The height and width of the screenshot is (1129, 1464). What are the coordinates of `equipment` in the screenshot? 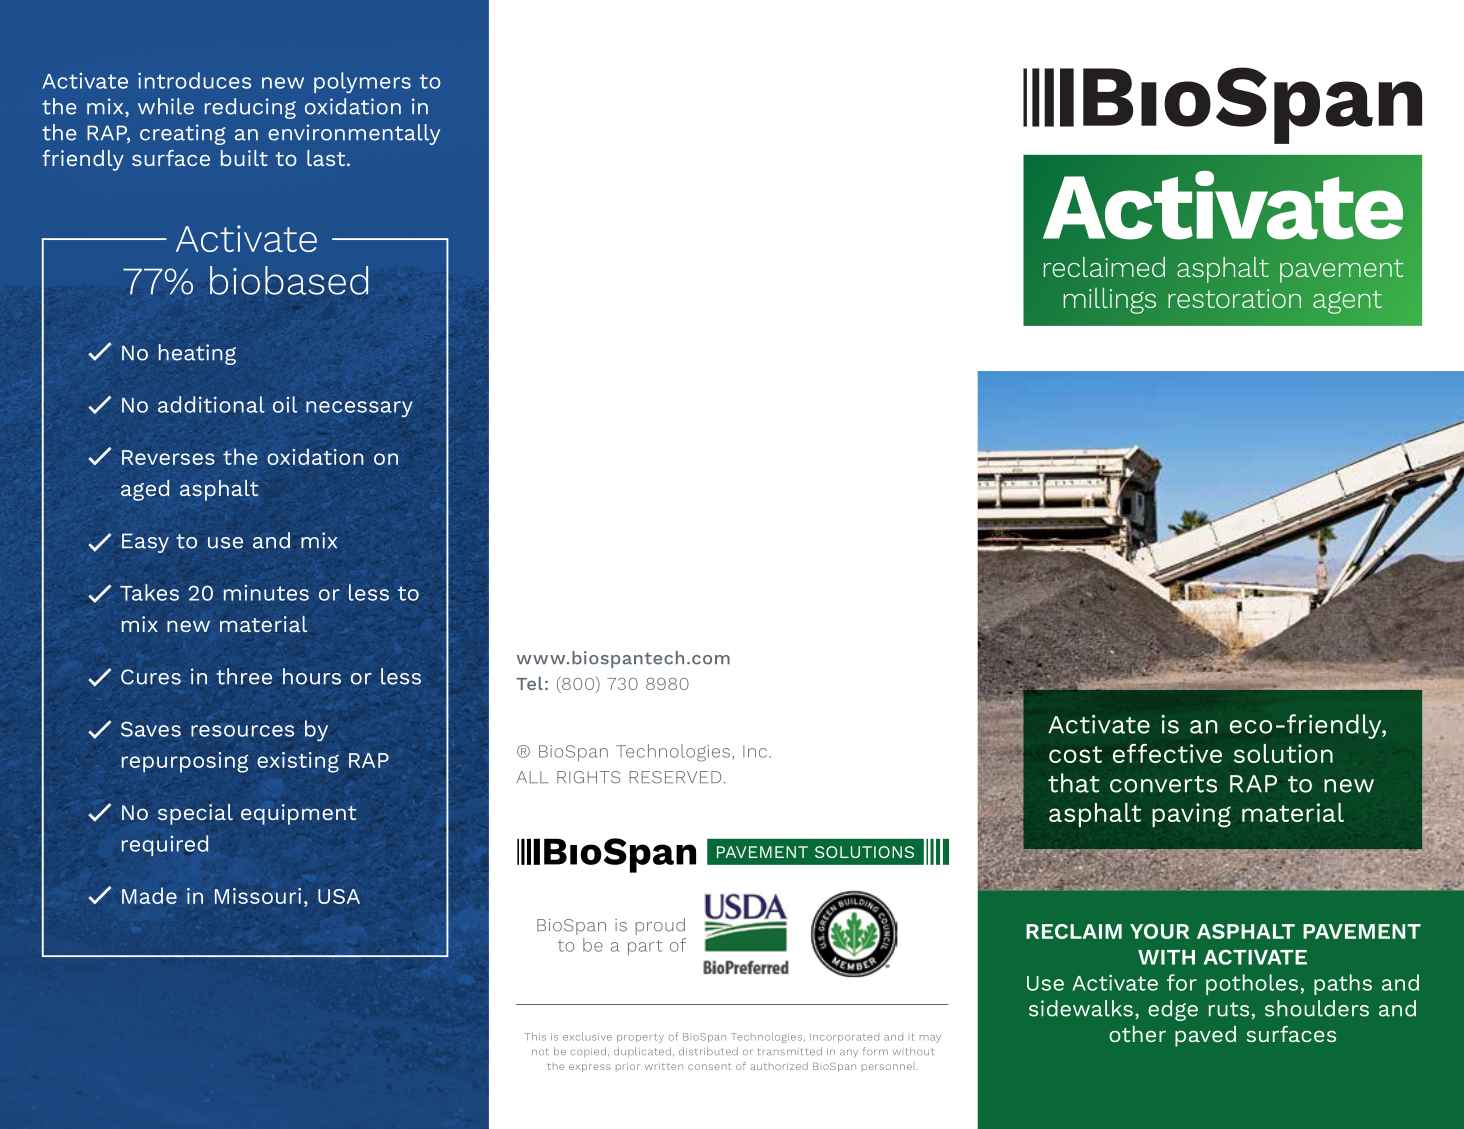 It's located at (299, 814).
